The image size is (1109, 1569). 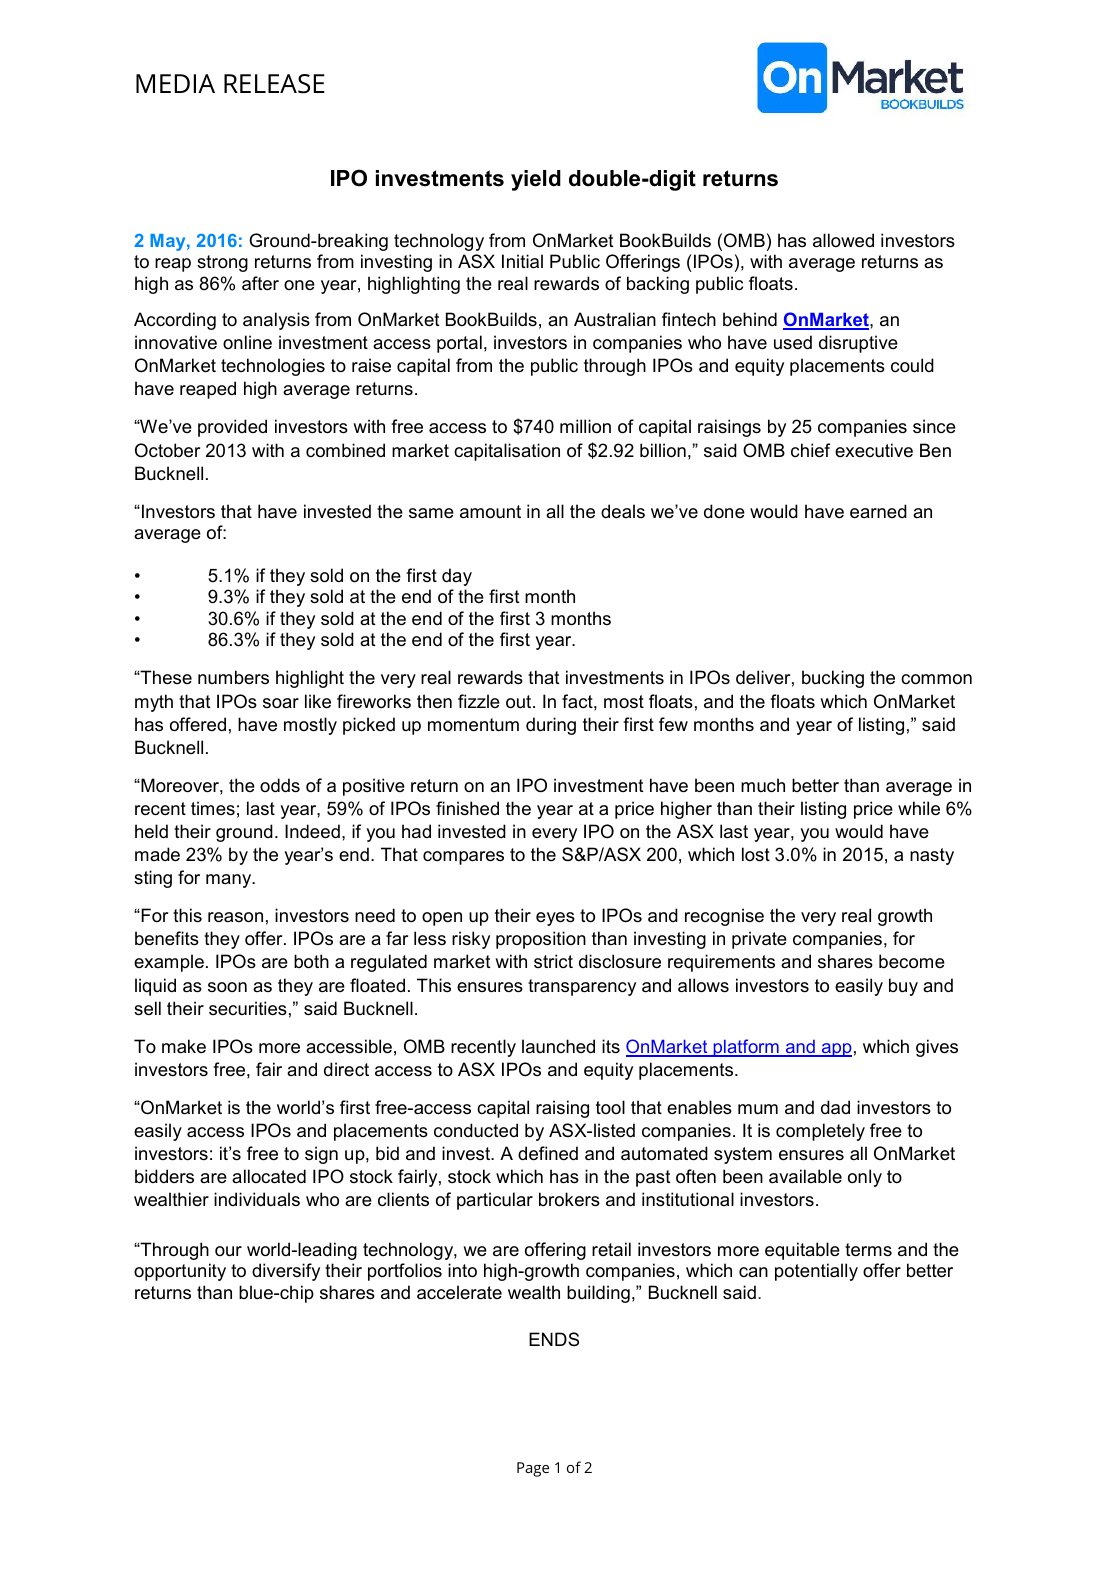 I want to click on RELEASE, so click(x=274, y=84).
